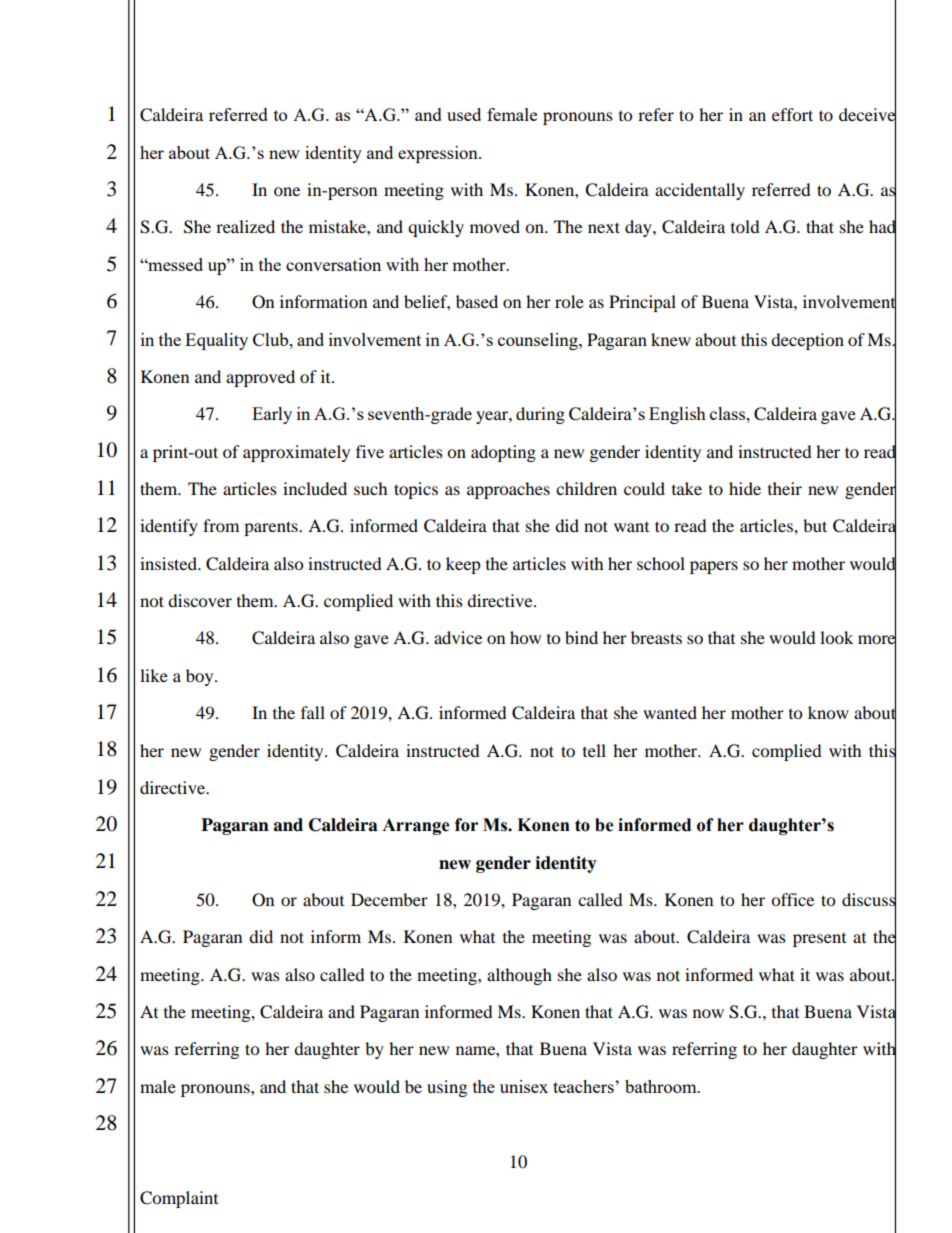 This screenshot has height=1233, width=952. Describe the element at coordinates (525, 637) in the screenshot. I see `how` at that location.
